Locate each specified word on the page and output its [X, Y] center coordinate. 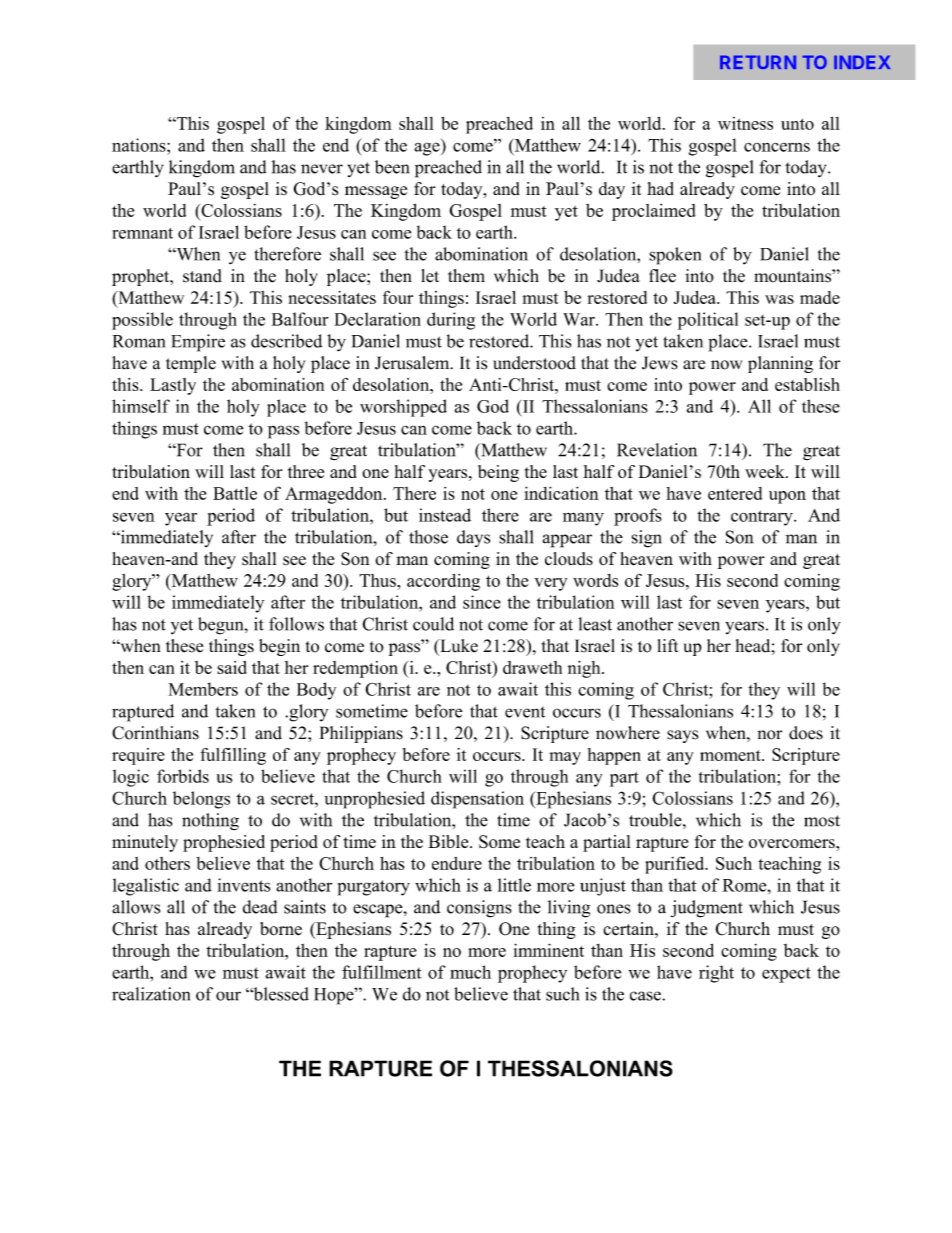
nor [770, 735]
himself [141, 406]
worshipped [403, 408]
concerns [777, 147]
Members [203, 689]
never [322, 169]
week [766, 471]
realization [151, 994]
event [525, 712]
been [392, 167]
